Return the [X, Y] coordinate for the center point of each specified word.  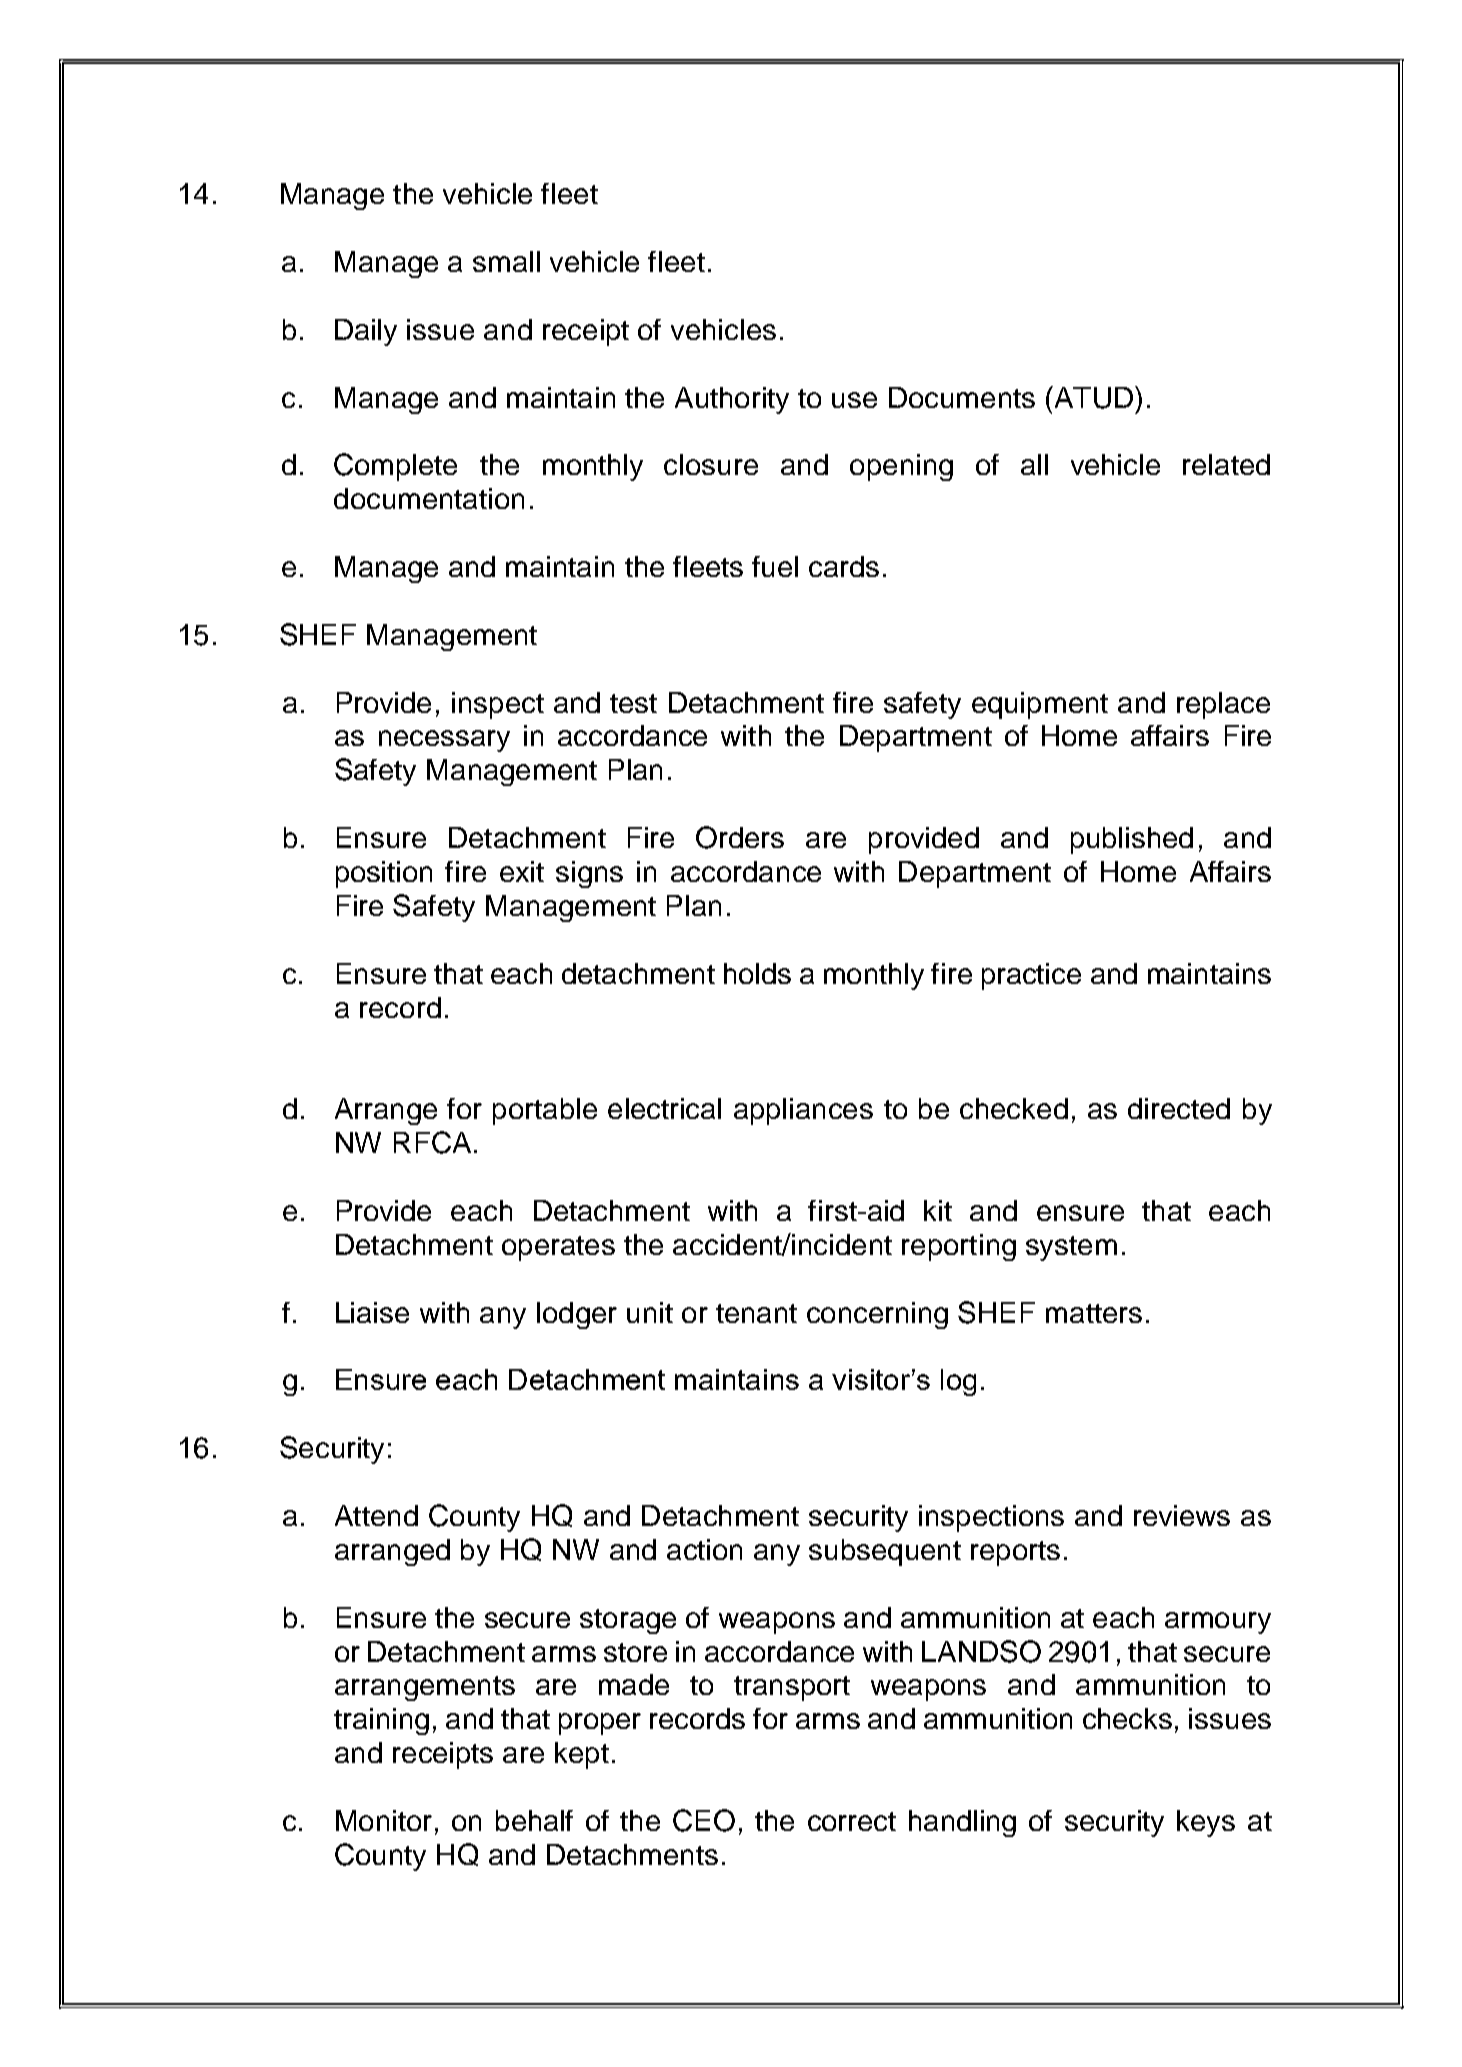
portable [545, 1111]
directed [1179, 1108]
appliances [803, 1111]
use [854, 400]
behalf [534, 1820]
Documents [962, 397]
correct [852, 1821]
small [506, 261]
